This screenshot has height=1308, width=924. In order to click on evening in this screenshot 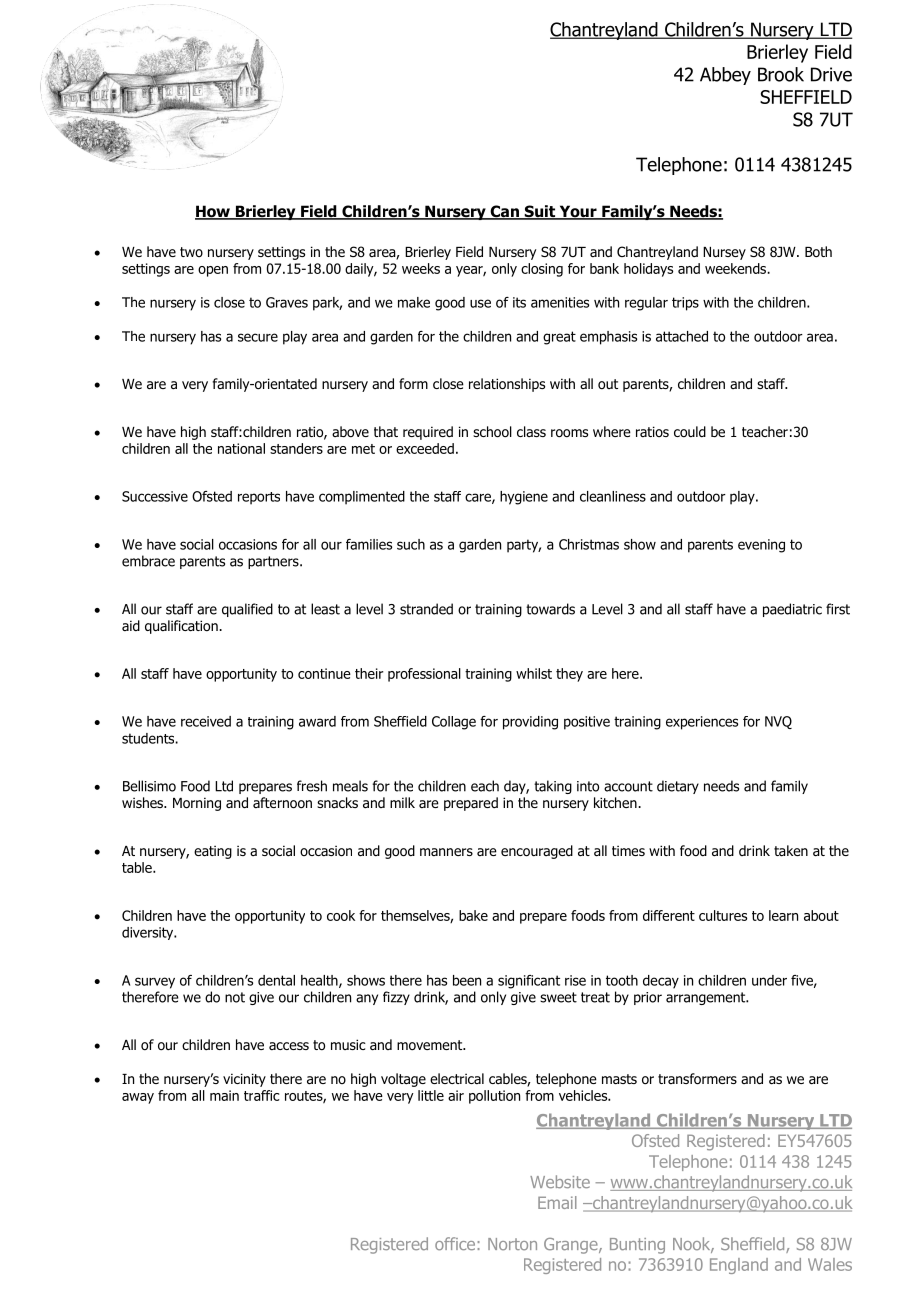, I will do `click(761, 546)`.
